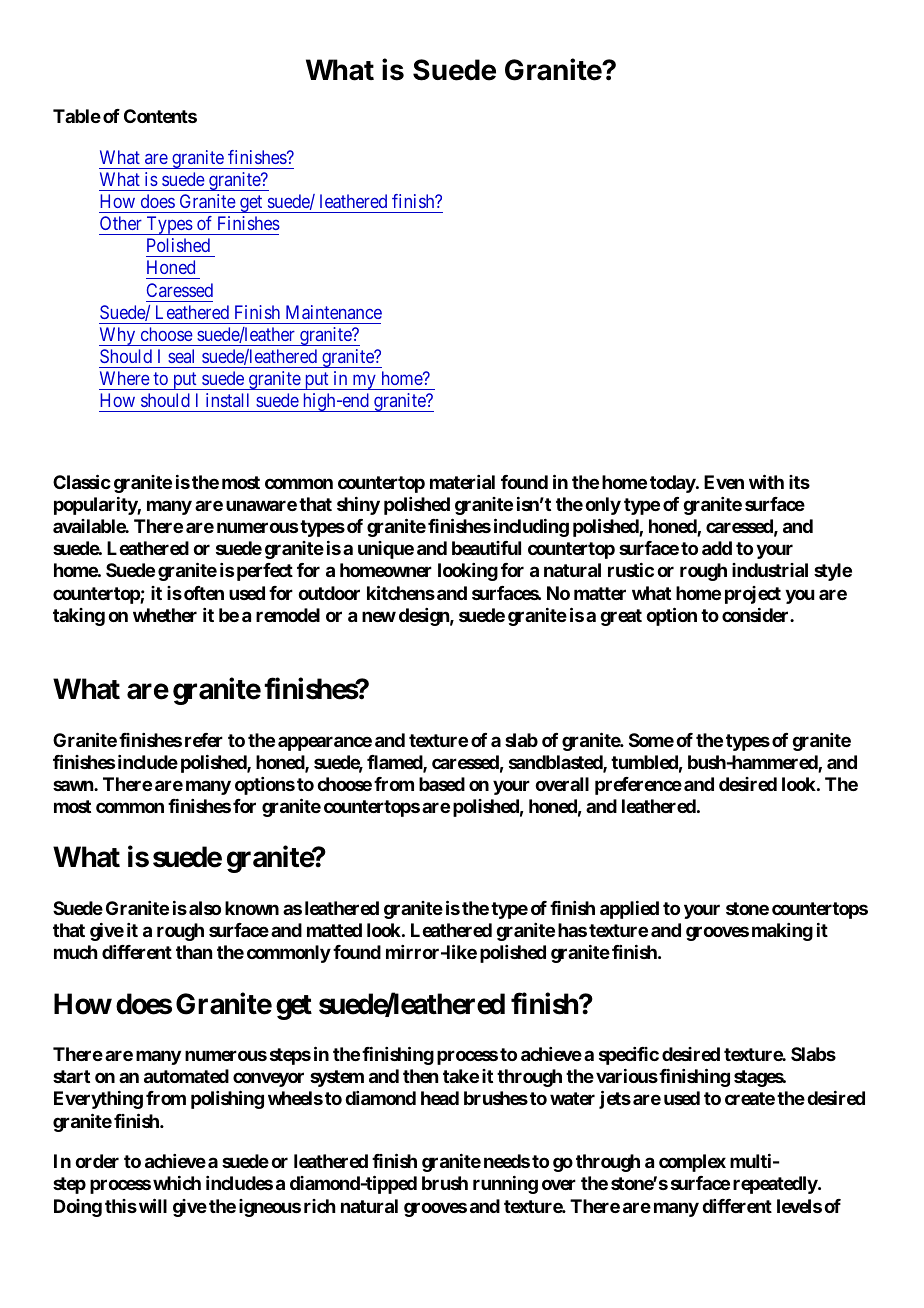 The width and height of the screenshot is (924, 1308). Describe the element at coordinates (724, 482) in the screenshot. I see `Even` at that location.
